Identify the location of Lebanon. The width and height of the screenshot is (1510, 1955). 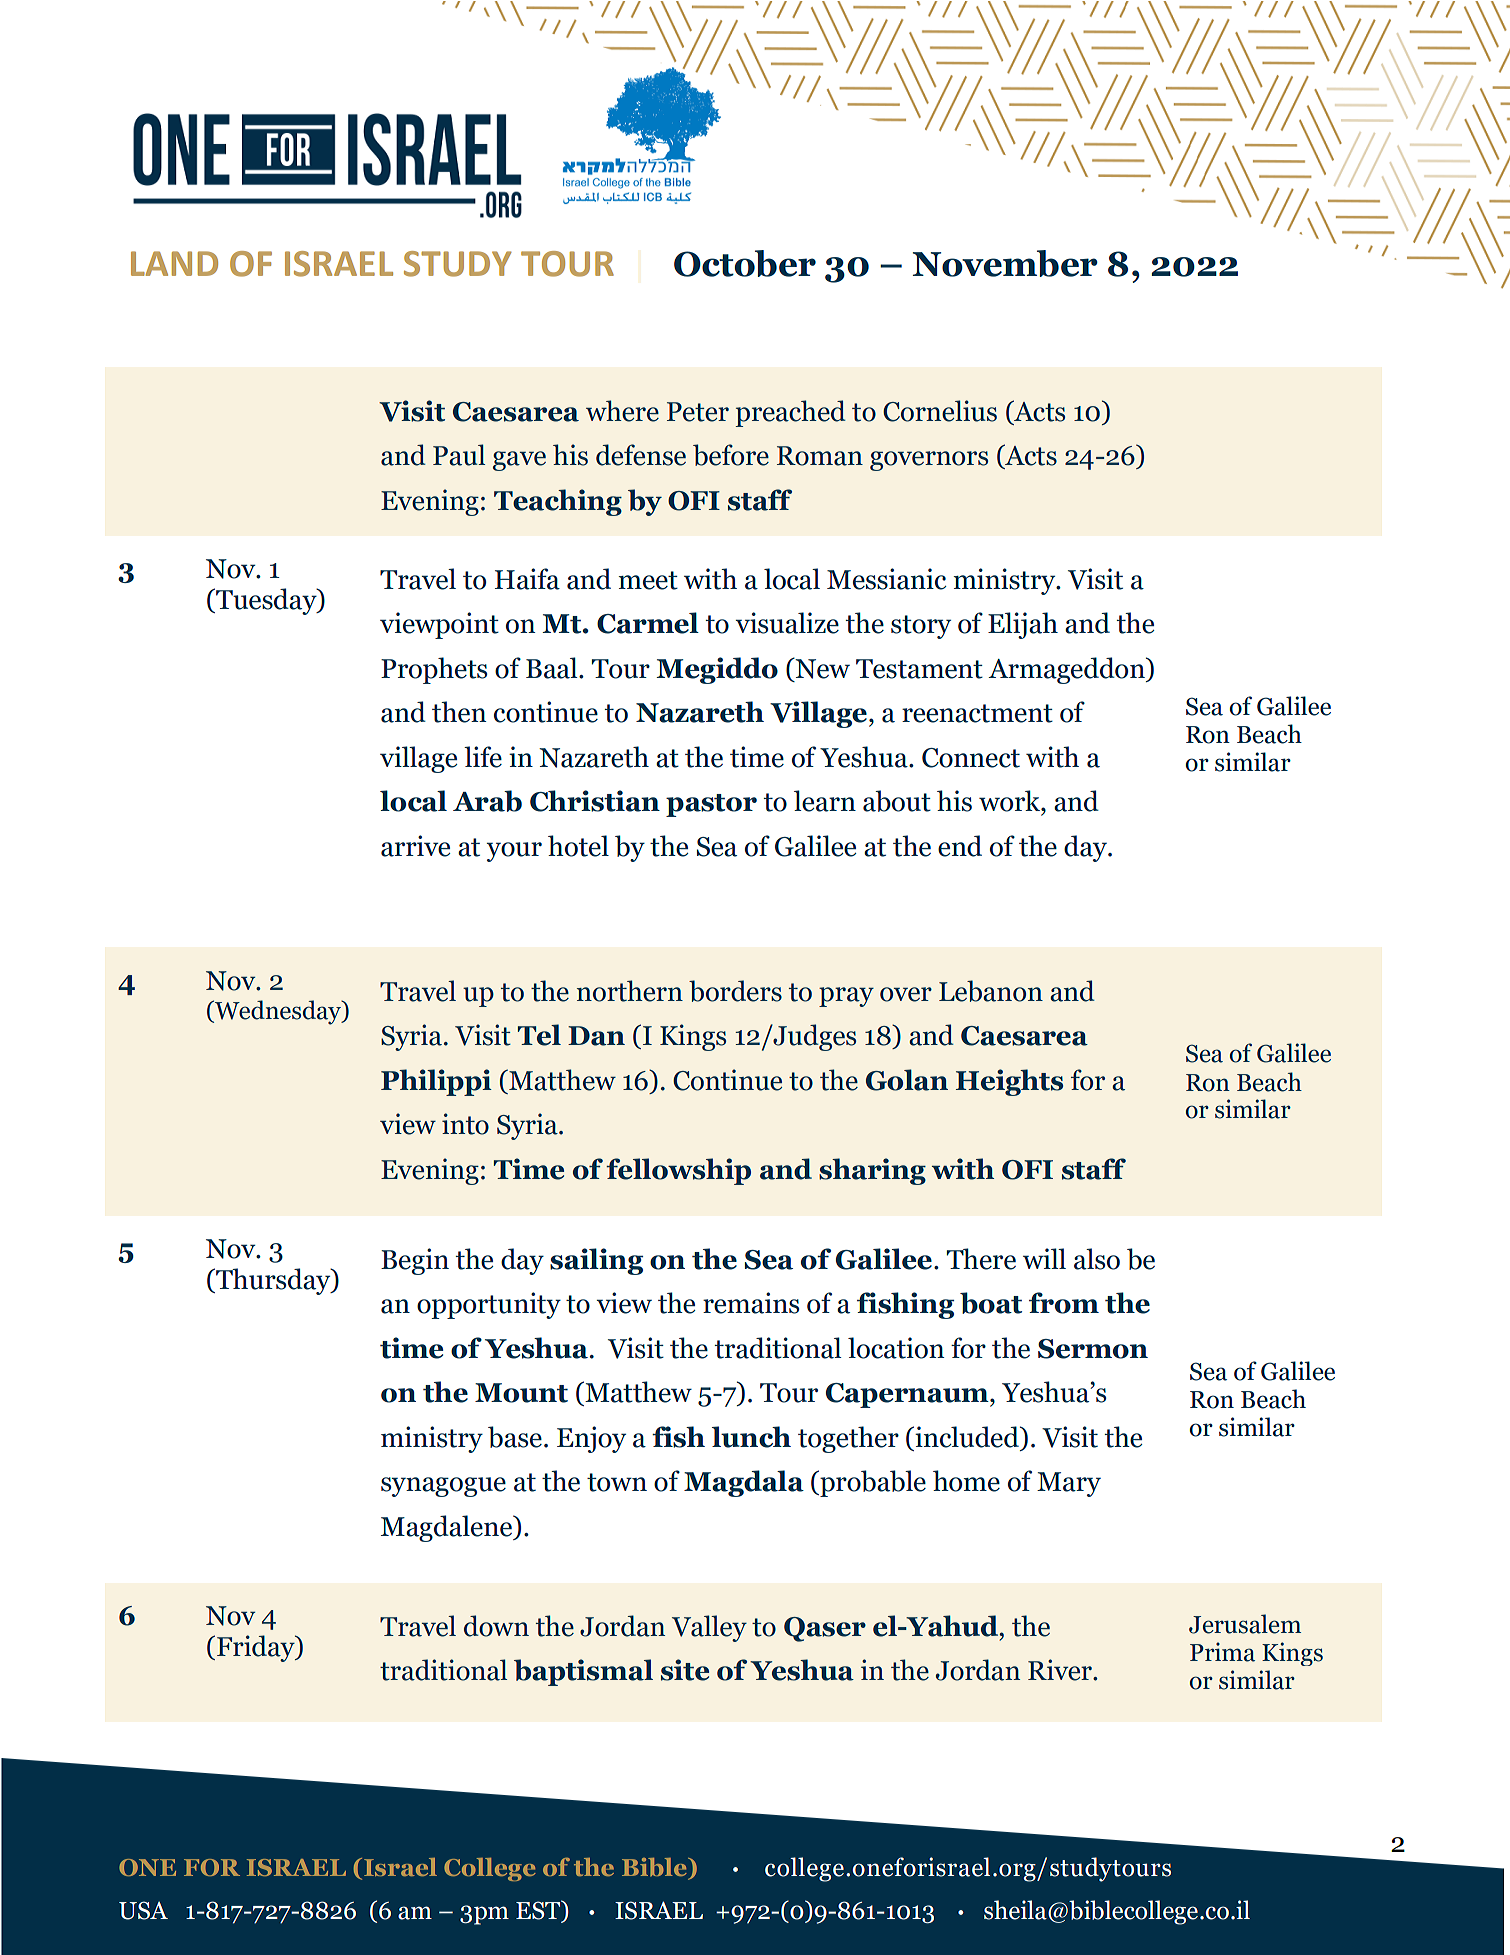
(991, 991).
